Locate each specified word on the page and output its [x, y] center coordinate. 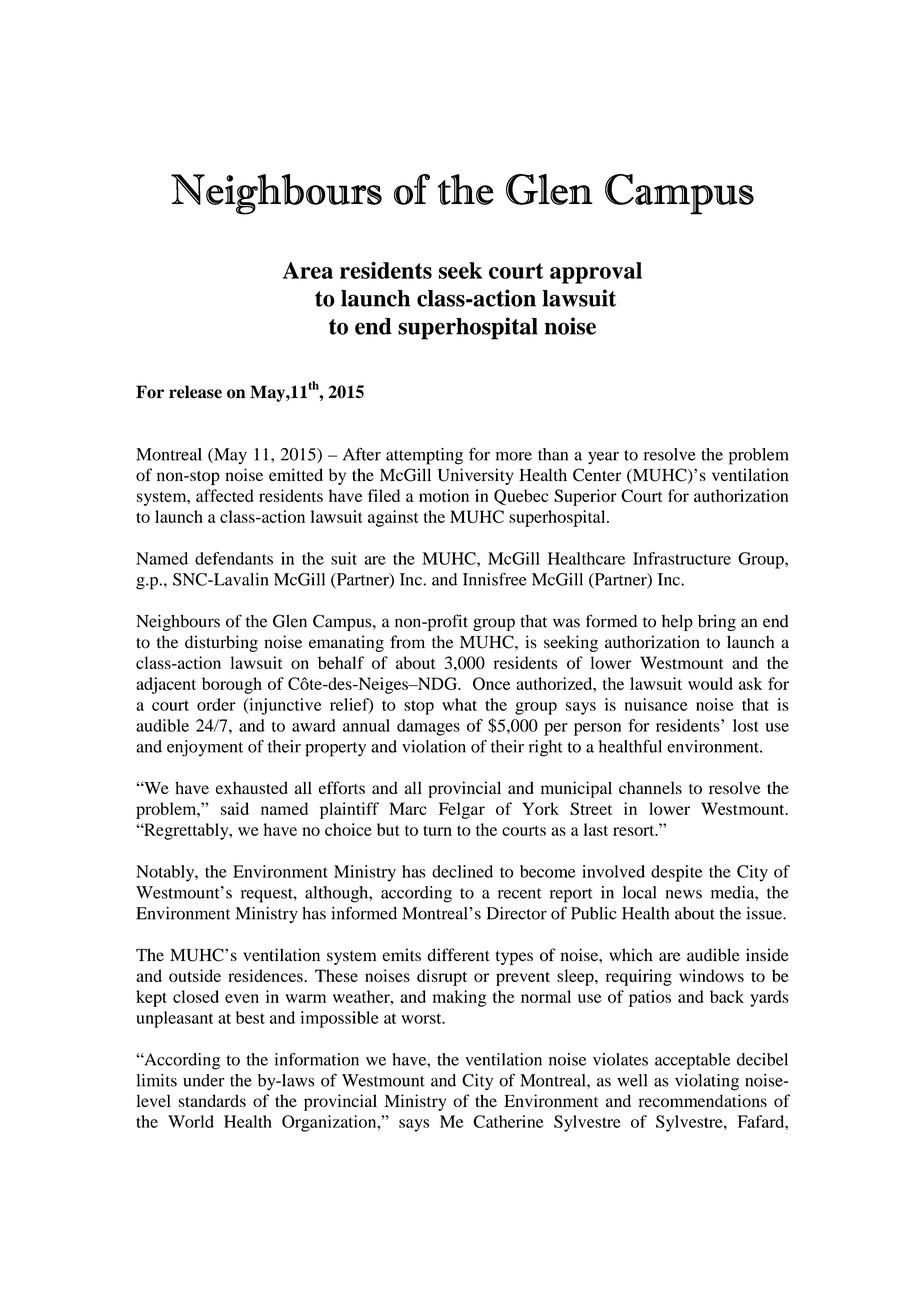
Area [308, 270]
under [204, 1080]
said [235, 808]
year [603, 458]
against [393, 518]
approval [596, 273]
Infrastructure [682, 558]
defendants [234, 558]
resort [635, 830]
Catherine [508, 1121]
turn [437, 830]
